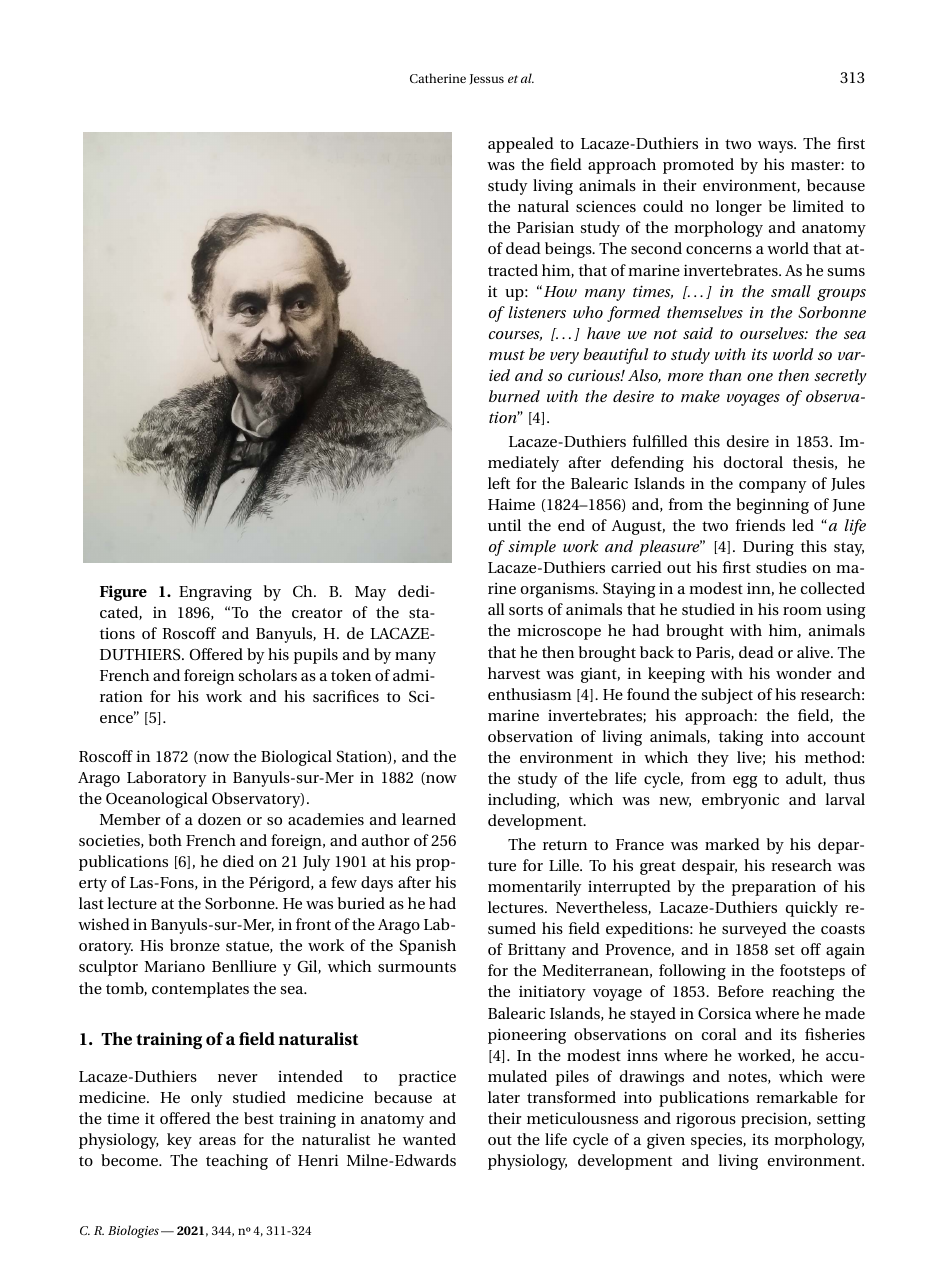  What do you see at coordinates (521, 145) in the screenshot?
I see `appealed` at bounding box center [521, 145].
